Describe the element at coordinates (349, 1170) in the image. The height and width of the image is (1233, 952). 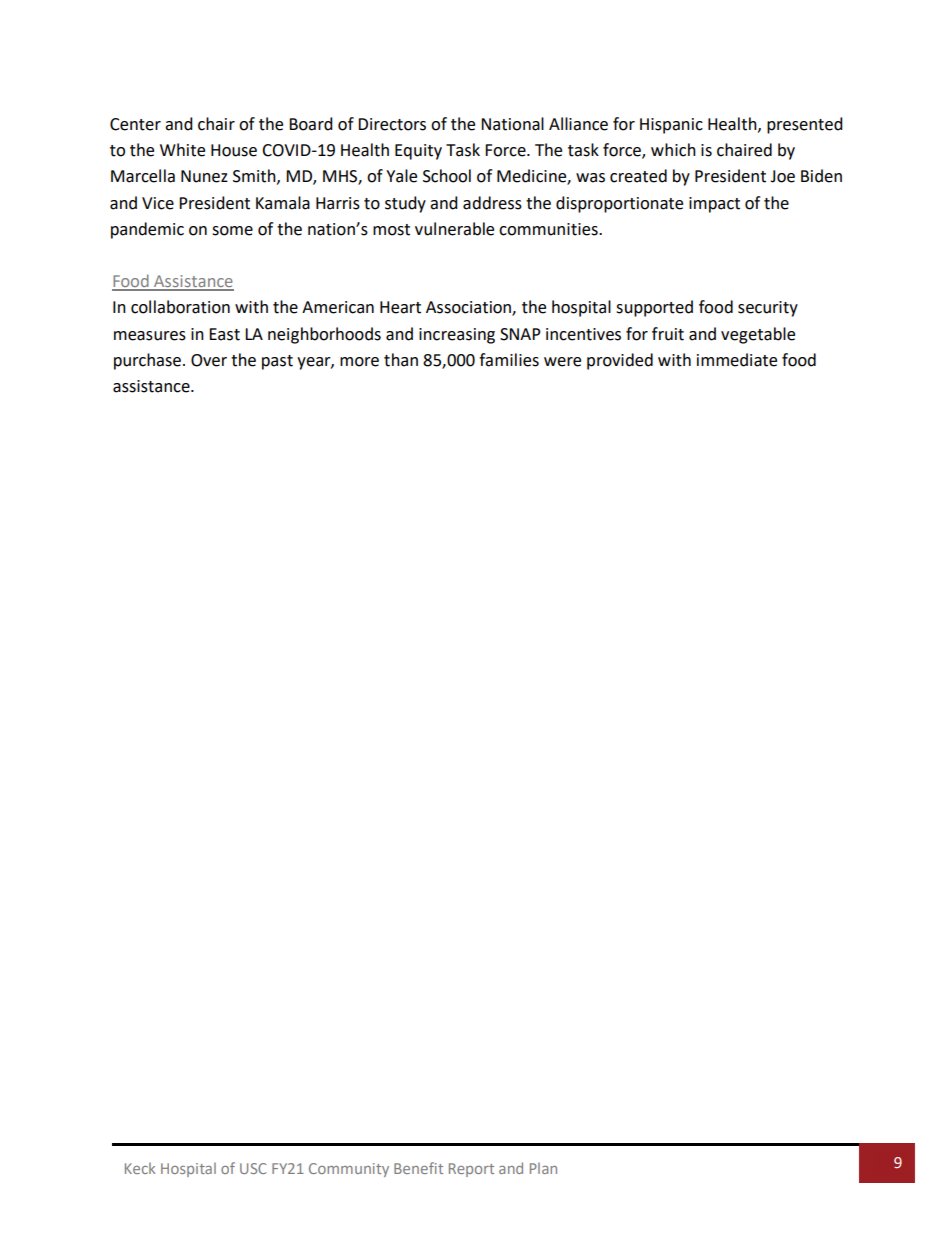
I see `Community` at that location.
